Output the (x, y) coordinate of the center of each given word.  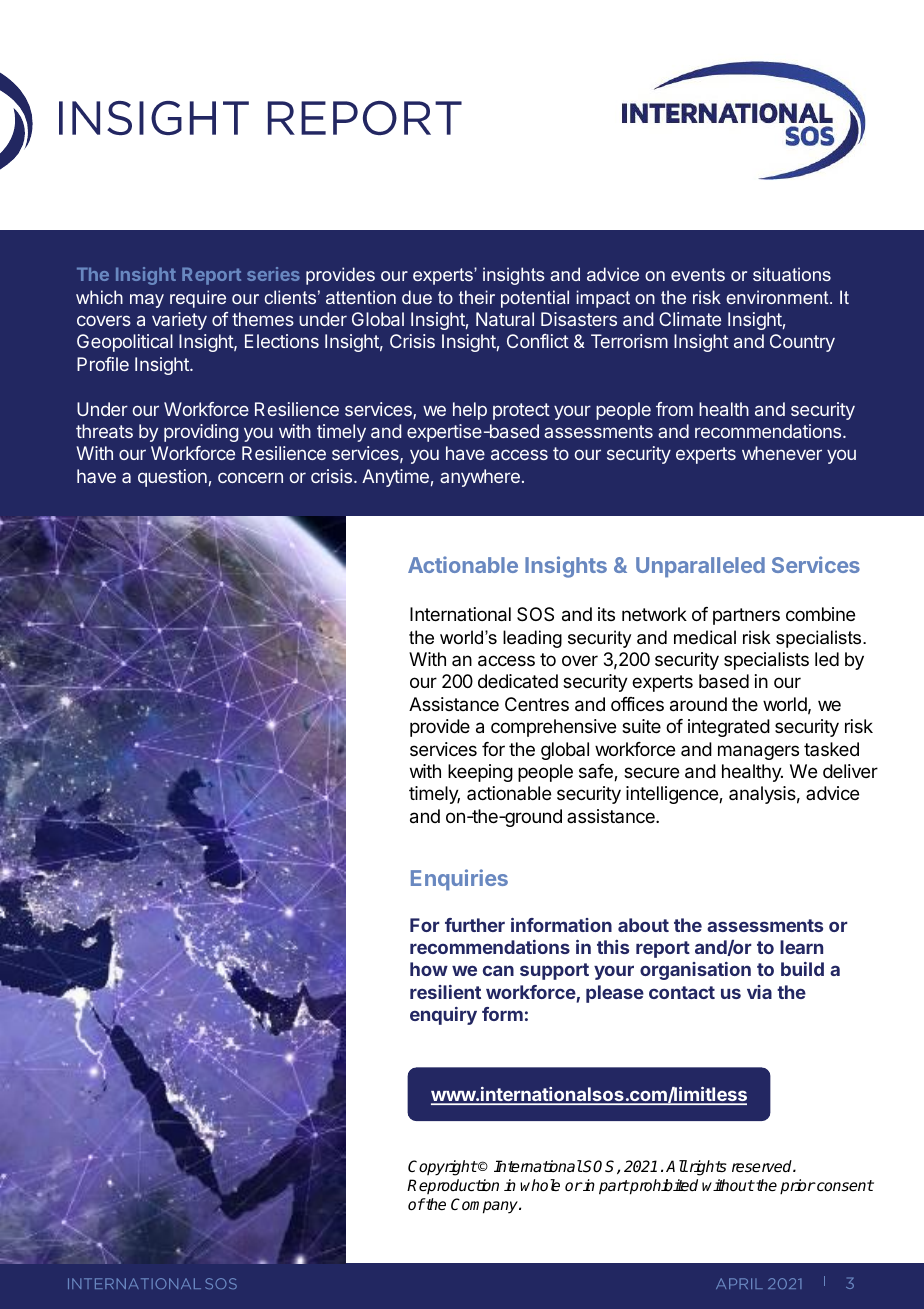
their (477, 297)
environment (778, 297)
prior (798, 1187)
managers (758, 752)
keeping (480, 773)
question (172, 478)
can (498, 970)
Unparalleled (700, 567)
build (802, 969)
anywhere (480, 478)
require (198, 299)
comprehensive (553, 728)
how (429, 969)
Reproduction (453, 1186)
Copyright (443, 1168)
